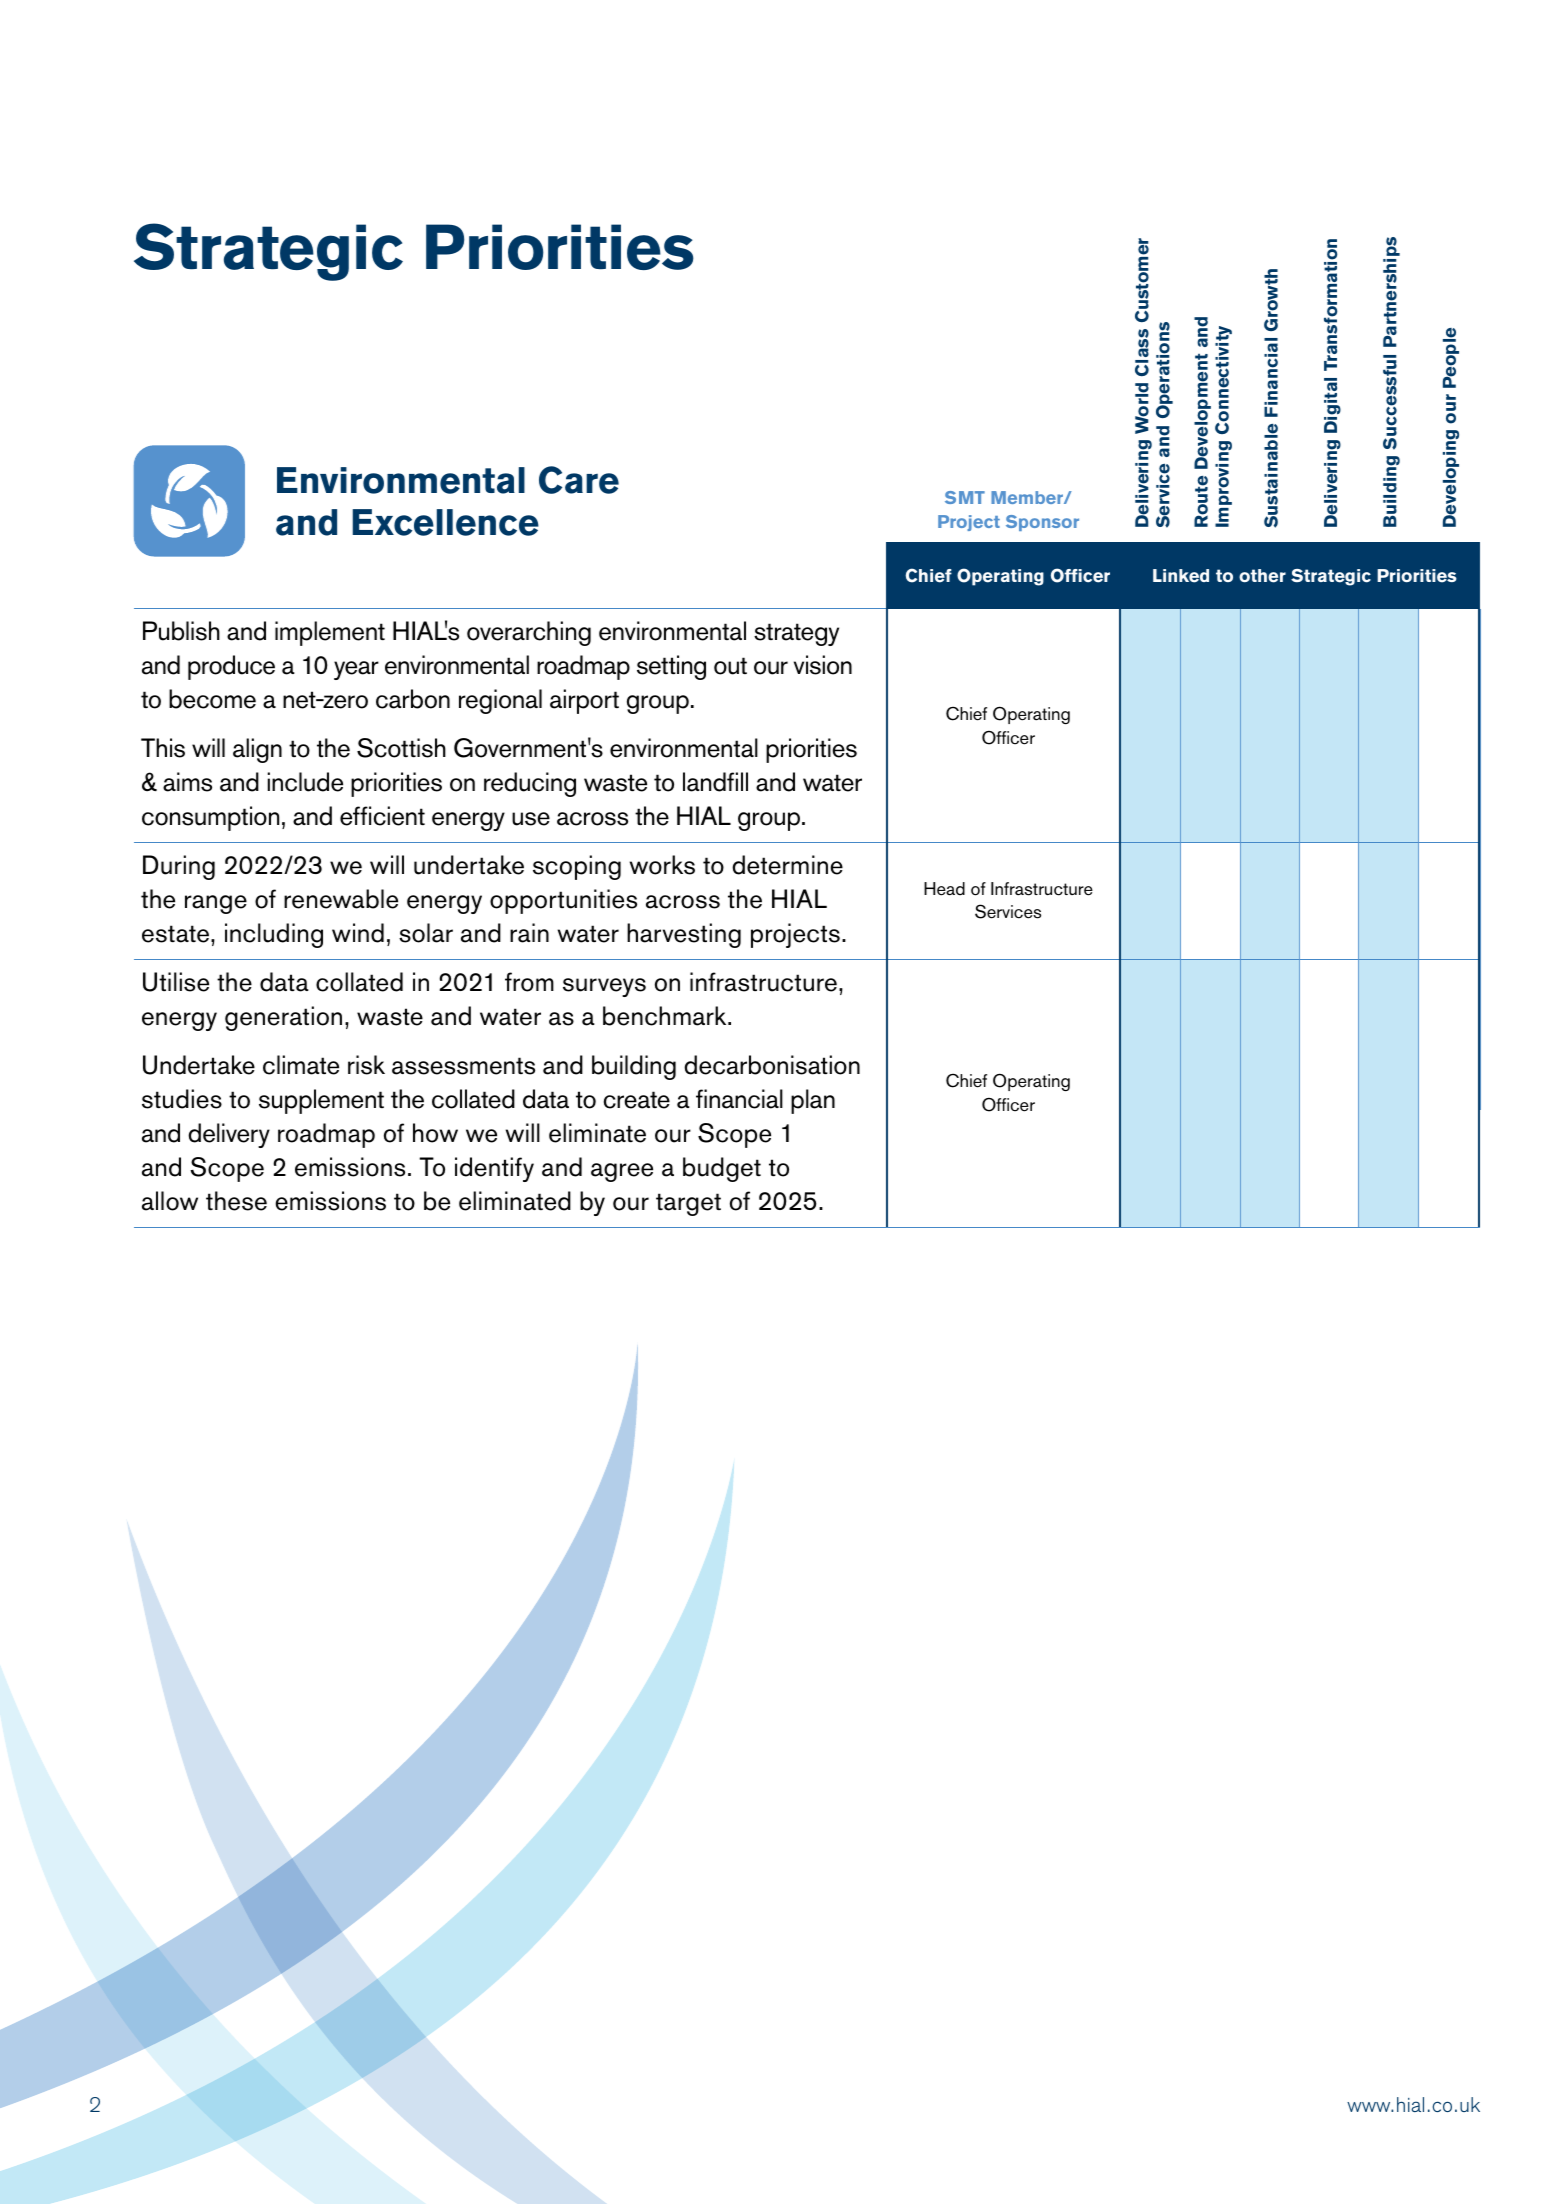 The image size is (1559, 2204). Describe the element at coordinates (965, 497) in the screenshot. I see `SMT` at that location.
